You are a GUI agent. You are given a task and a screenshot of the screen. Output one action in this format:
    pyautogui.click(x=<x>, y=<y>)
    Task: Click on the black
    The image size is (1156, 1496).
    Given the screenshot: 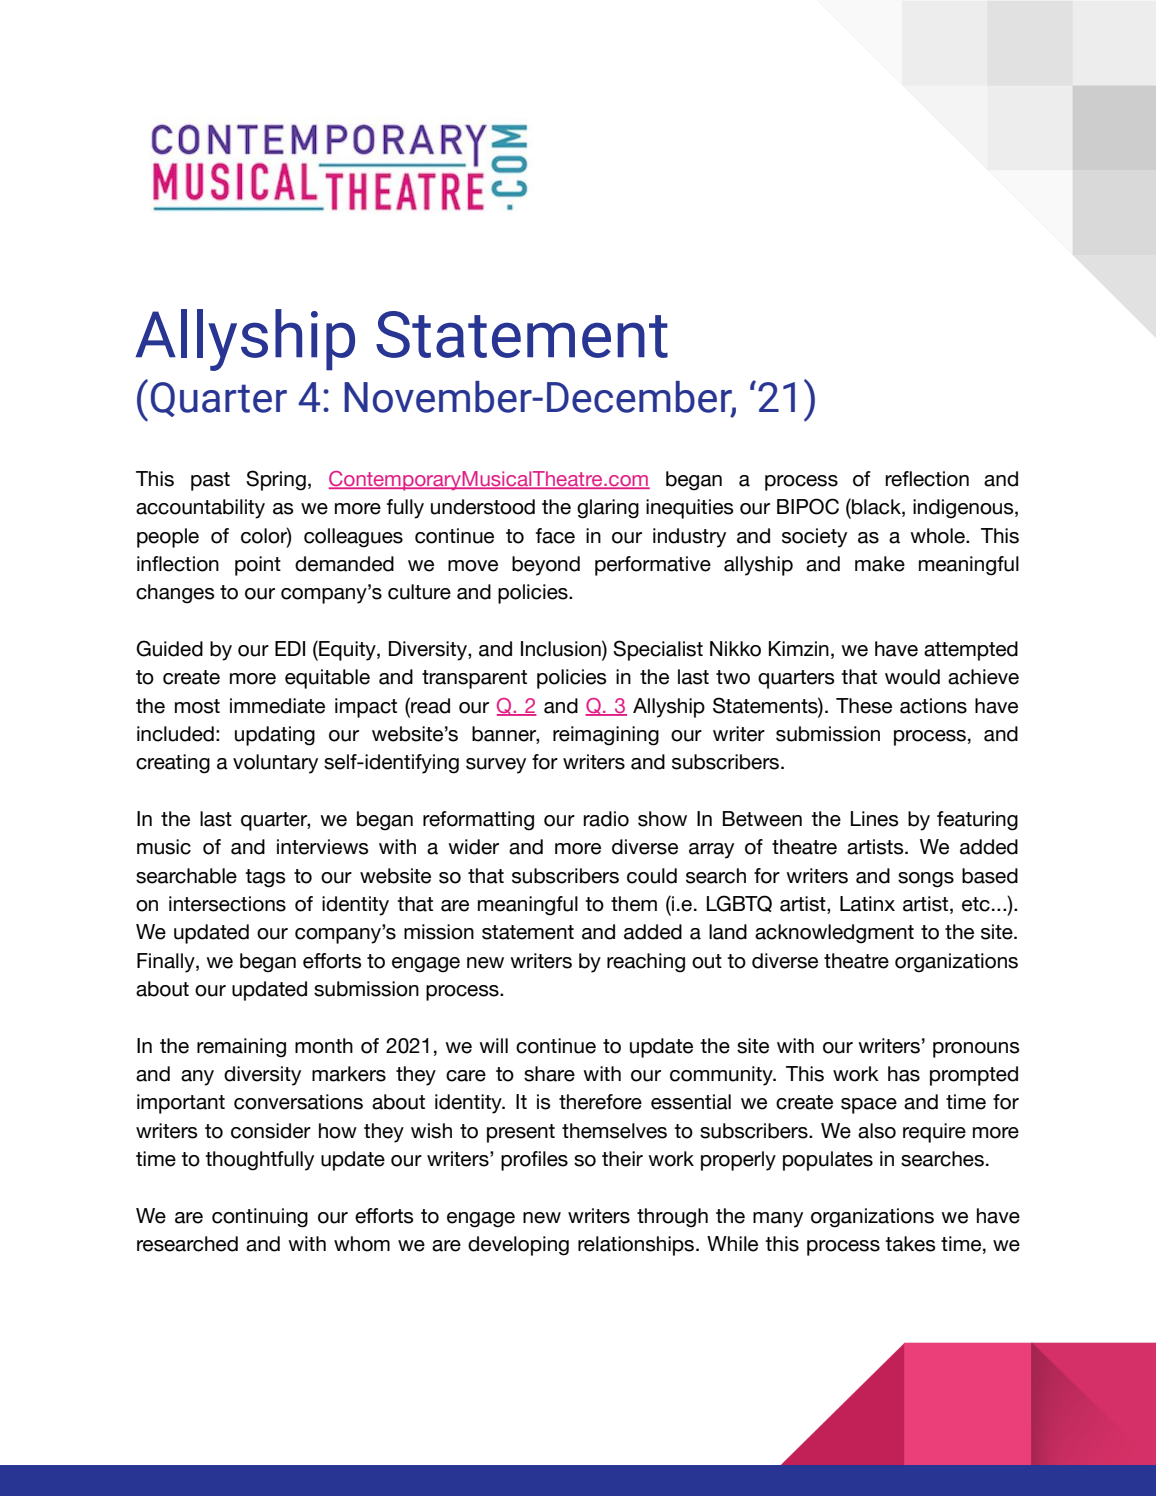 What is the action you would take?
    pyautogui.click(x=876, y=507)
